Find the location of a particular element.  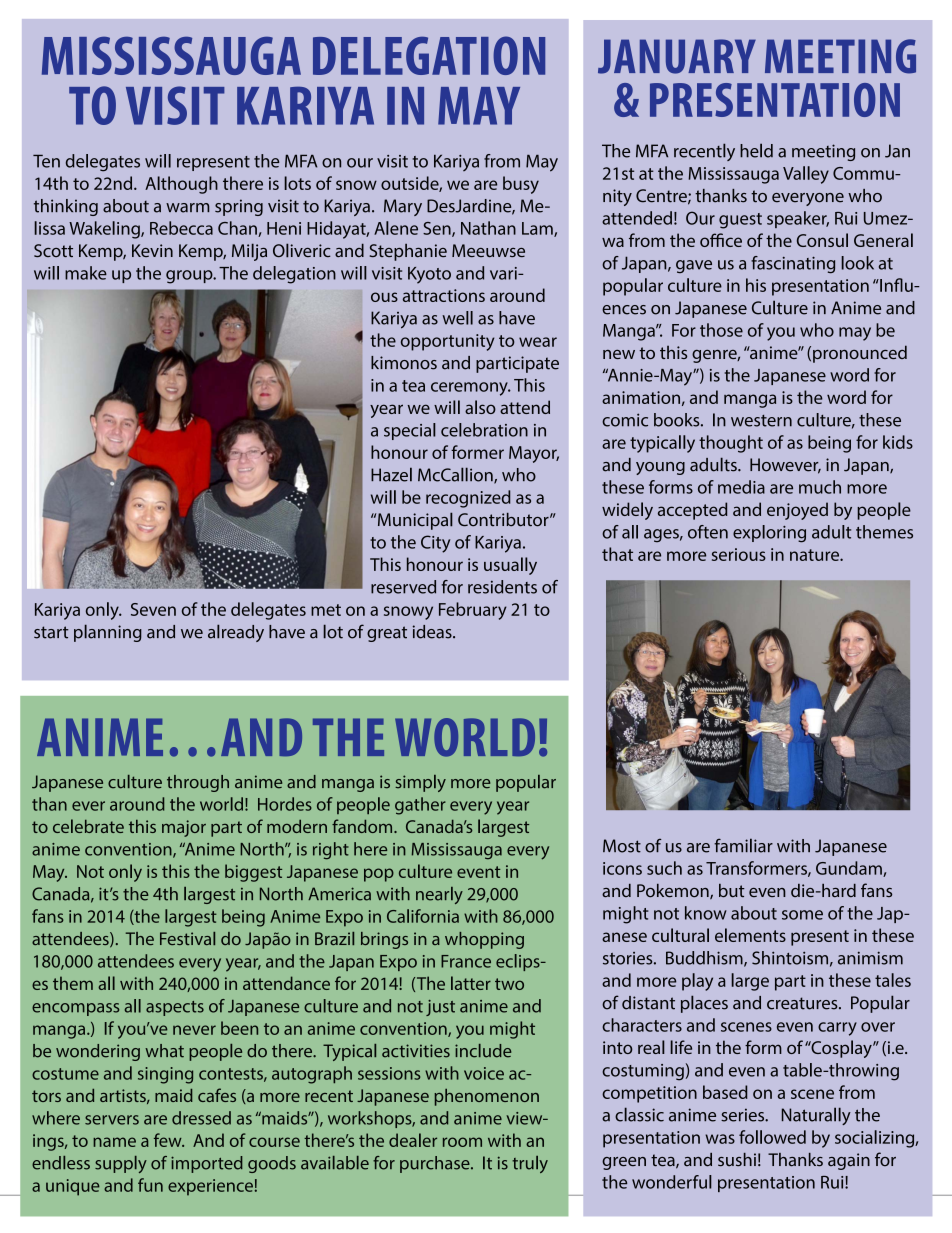

busy is located at coordinates (521, 185).
